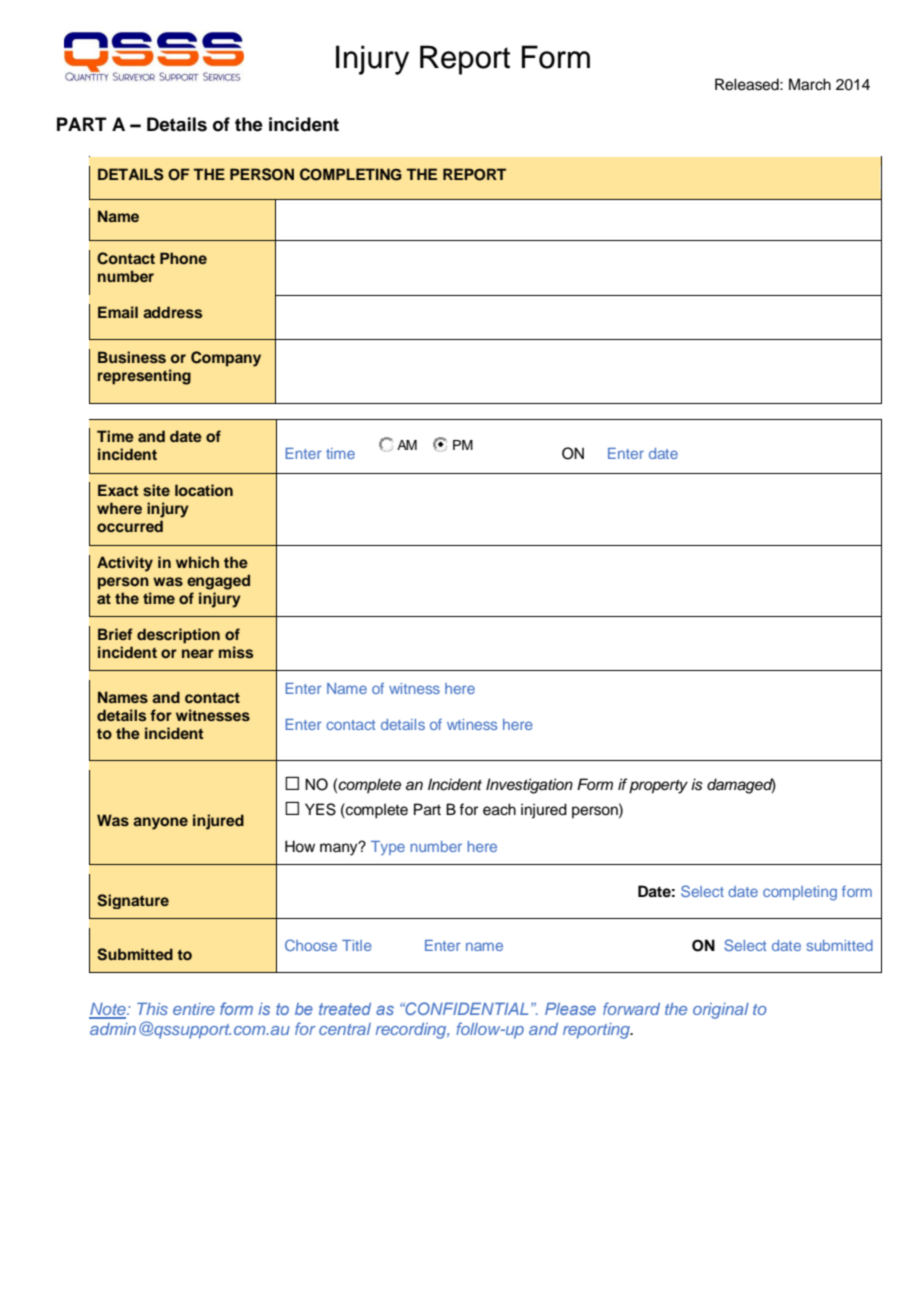  I want to click on Phone, so click(183, 258).
